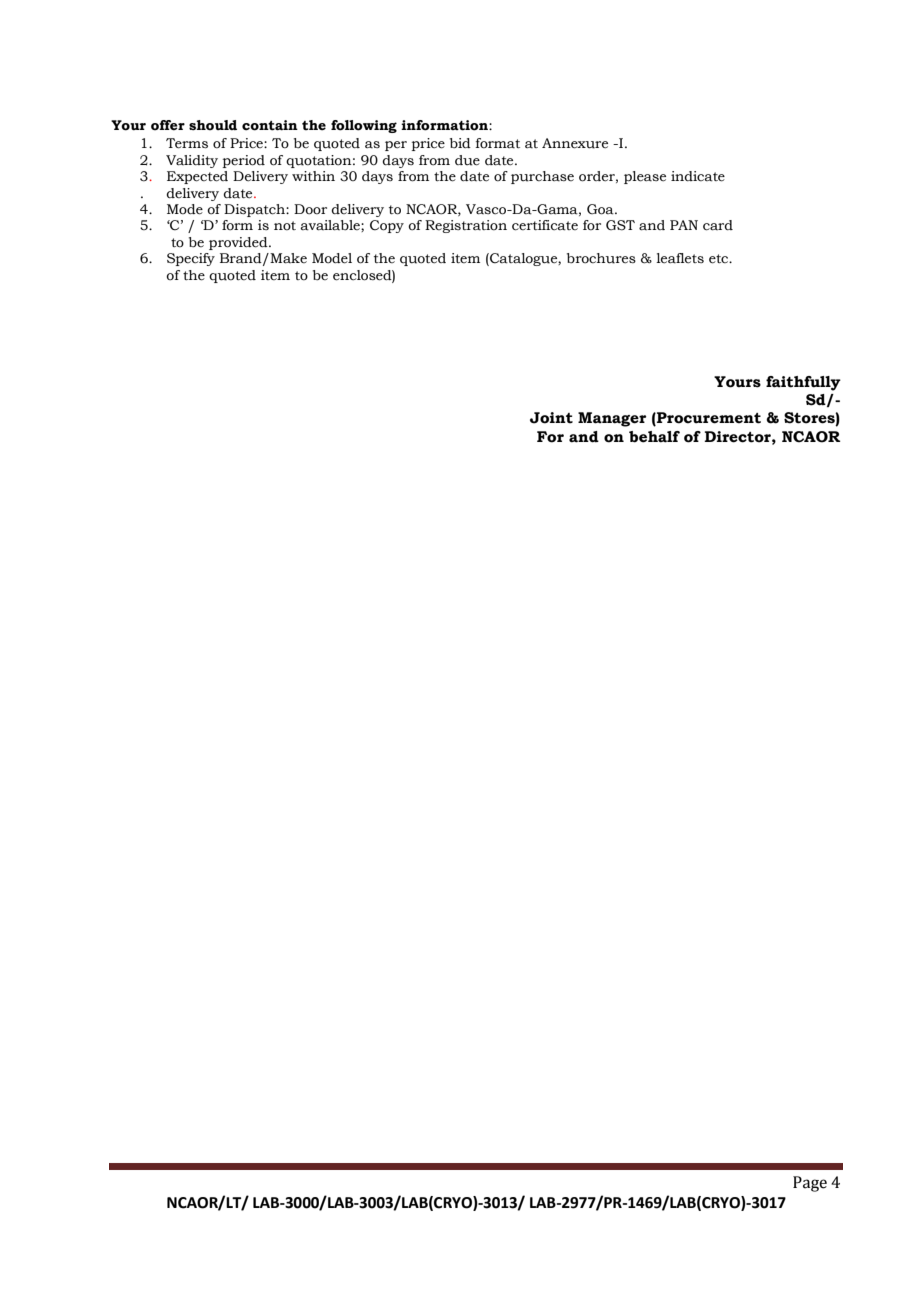 The width and height of the document is (924, 1308). What do you see at coordinates (467, 160) in the document?
I see `due` at bounding box center [467, 160].
